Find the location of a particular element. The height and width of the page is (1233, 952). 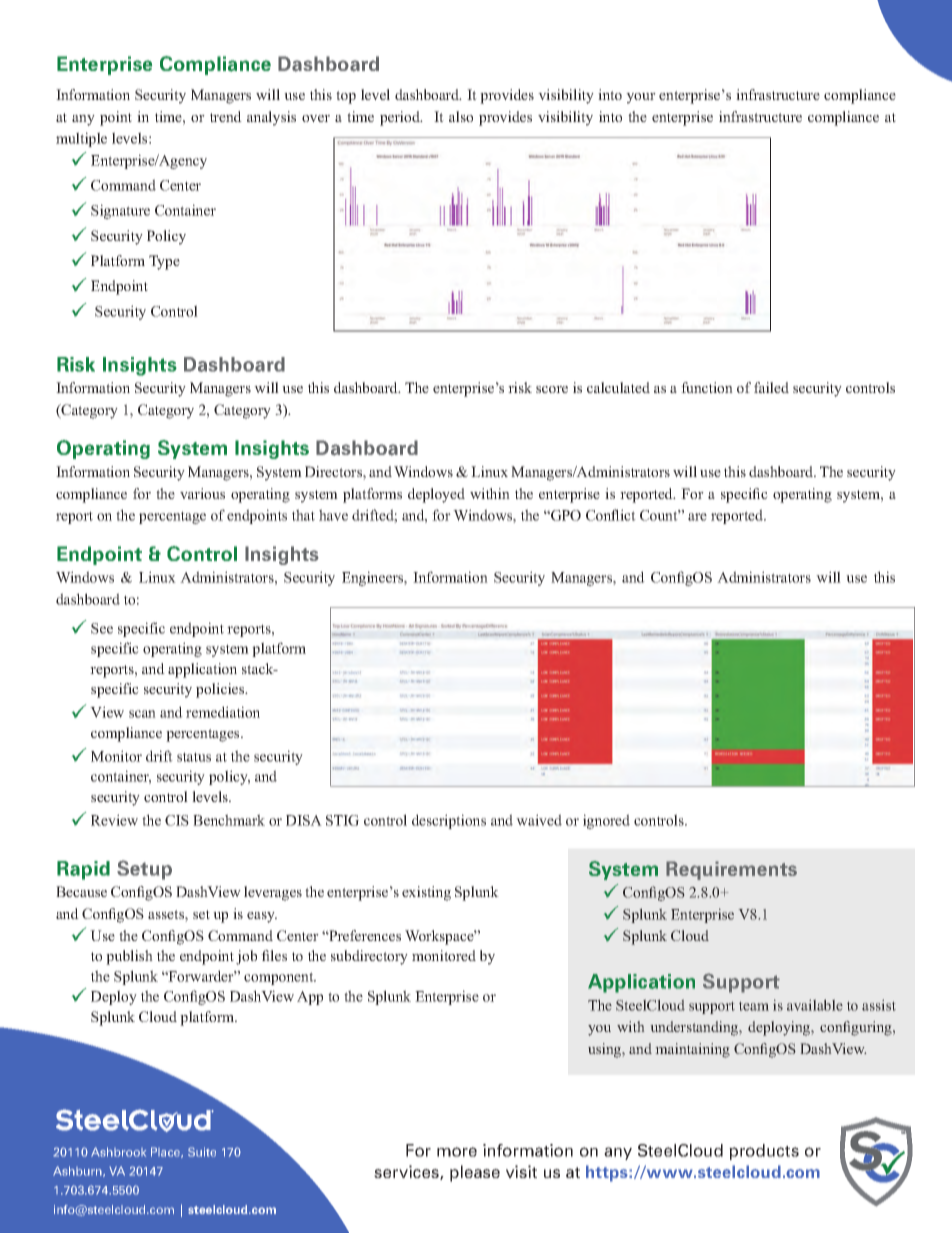

See is located at coordinates (102, 628).
